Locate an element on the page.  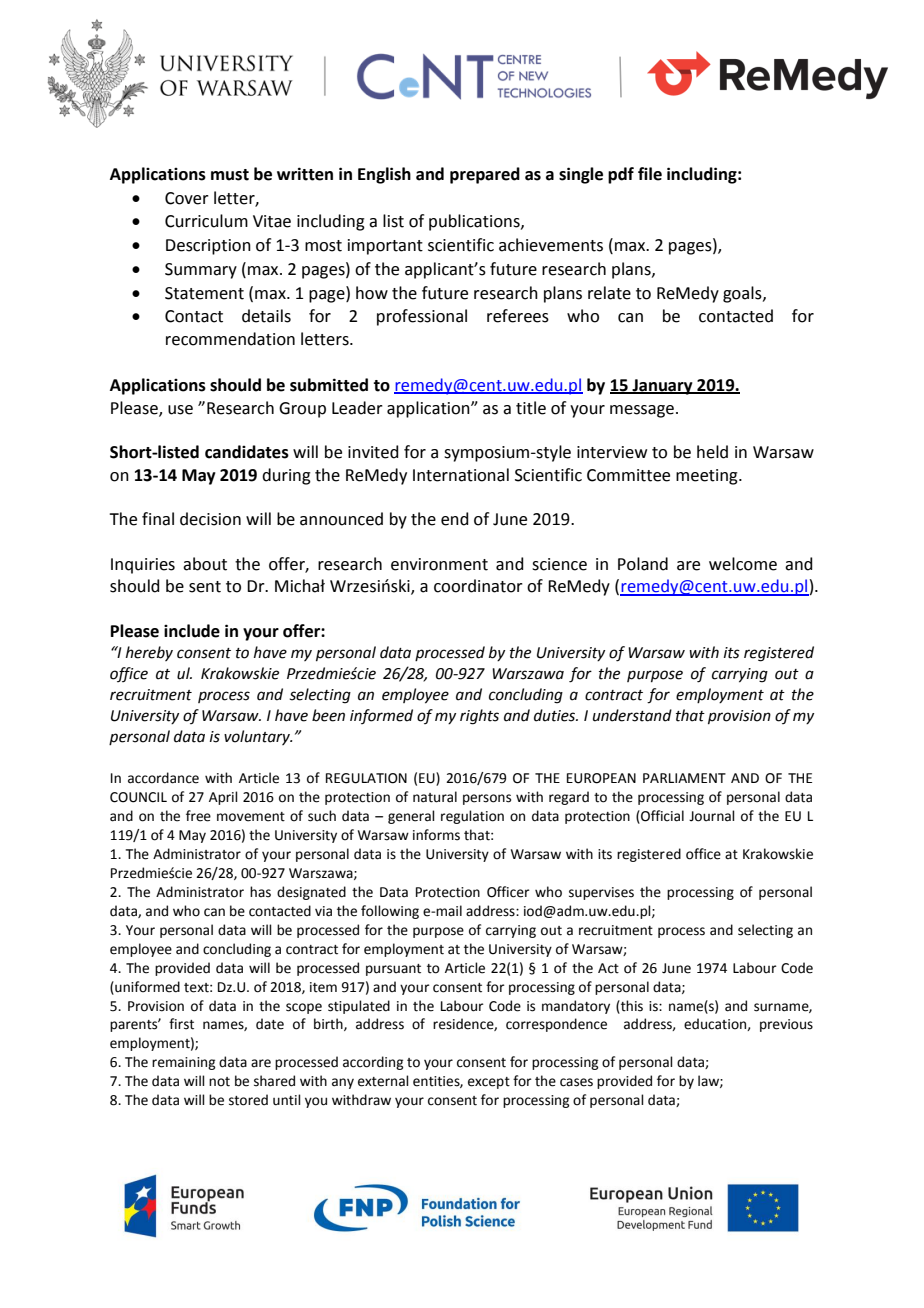
welcome is located at coordinates (743, 564).
